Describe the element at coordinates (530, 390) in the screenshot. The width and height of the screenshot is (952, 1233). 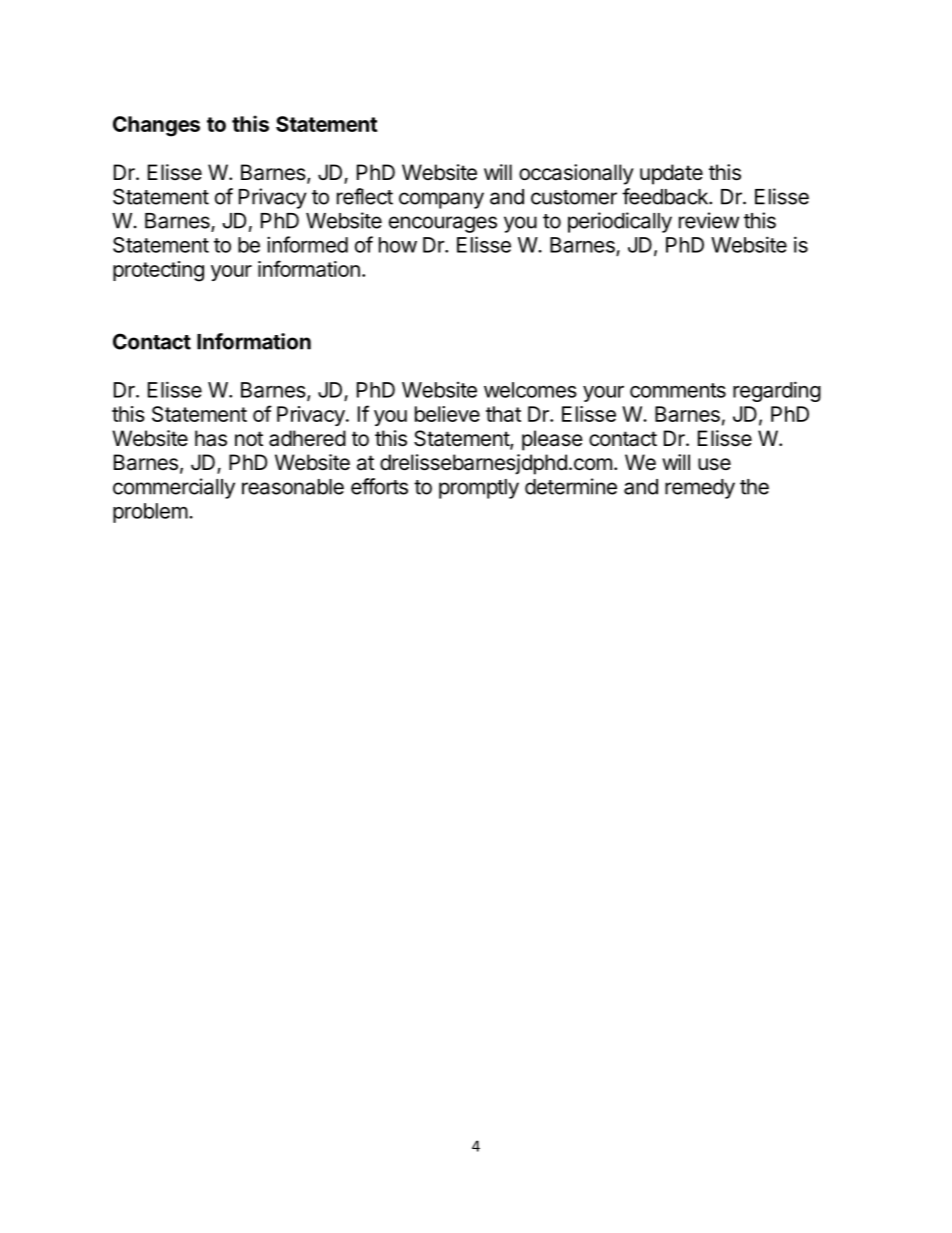
I see `welcomes` at that location.
